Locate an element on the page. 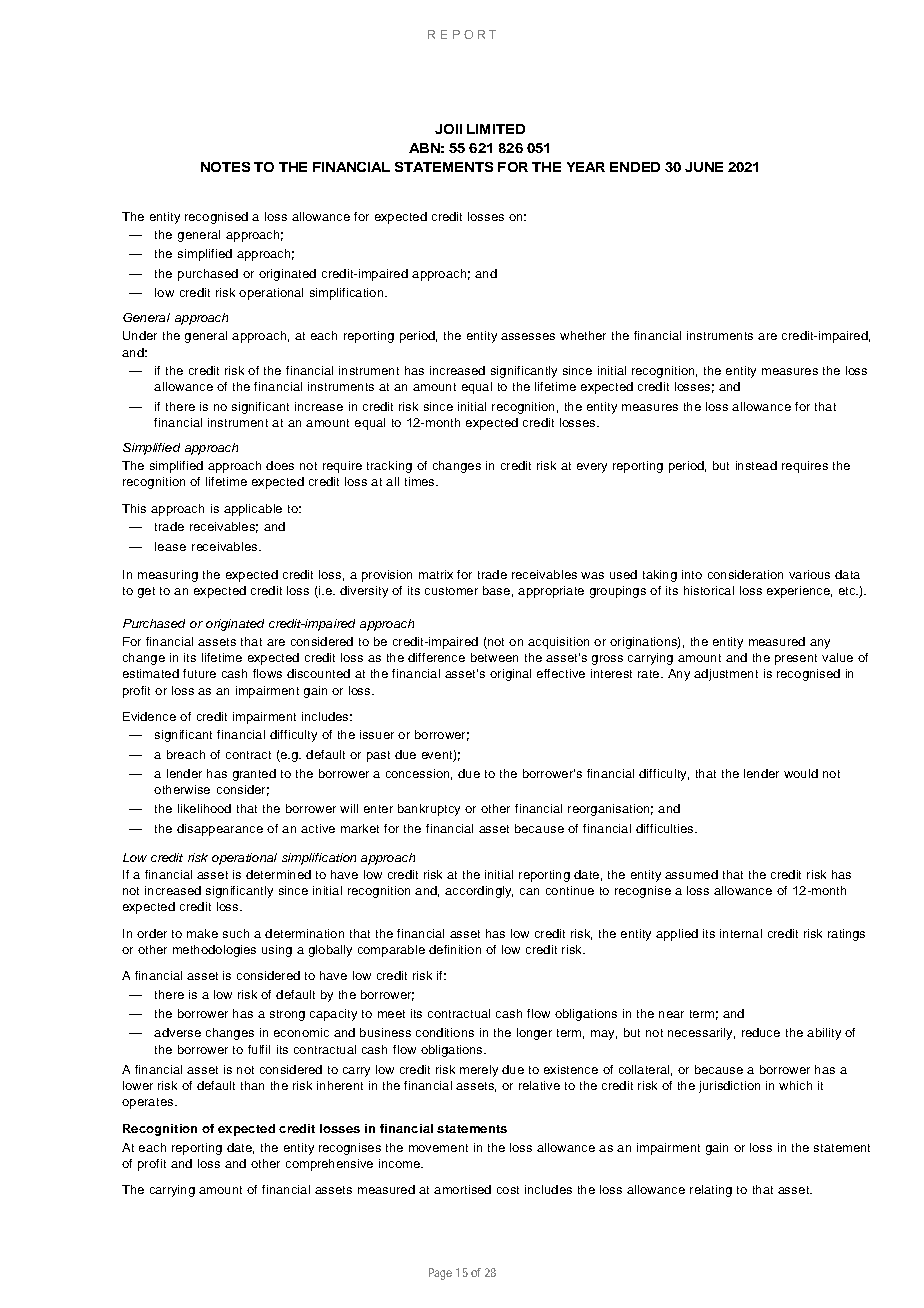 This page has height=1308, width=924. adjustment is located at coordinates (726, 675).
